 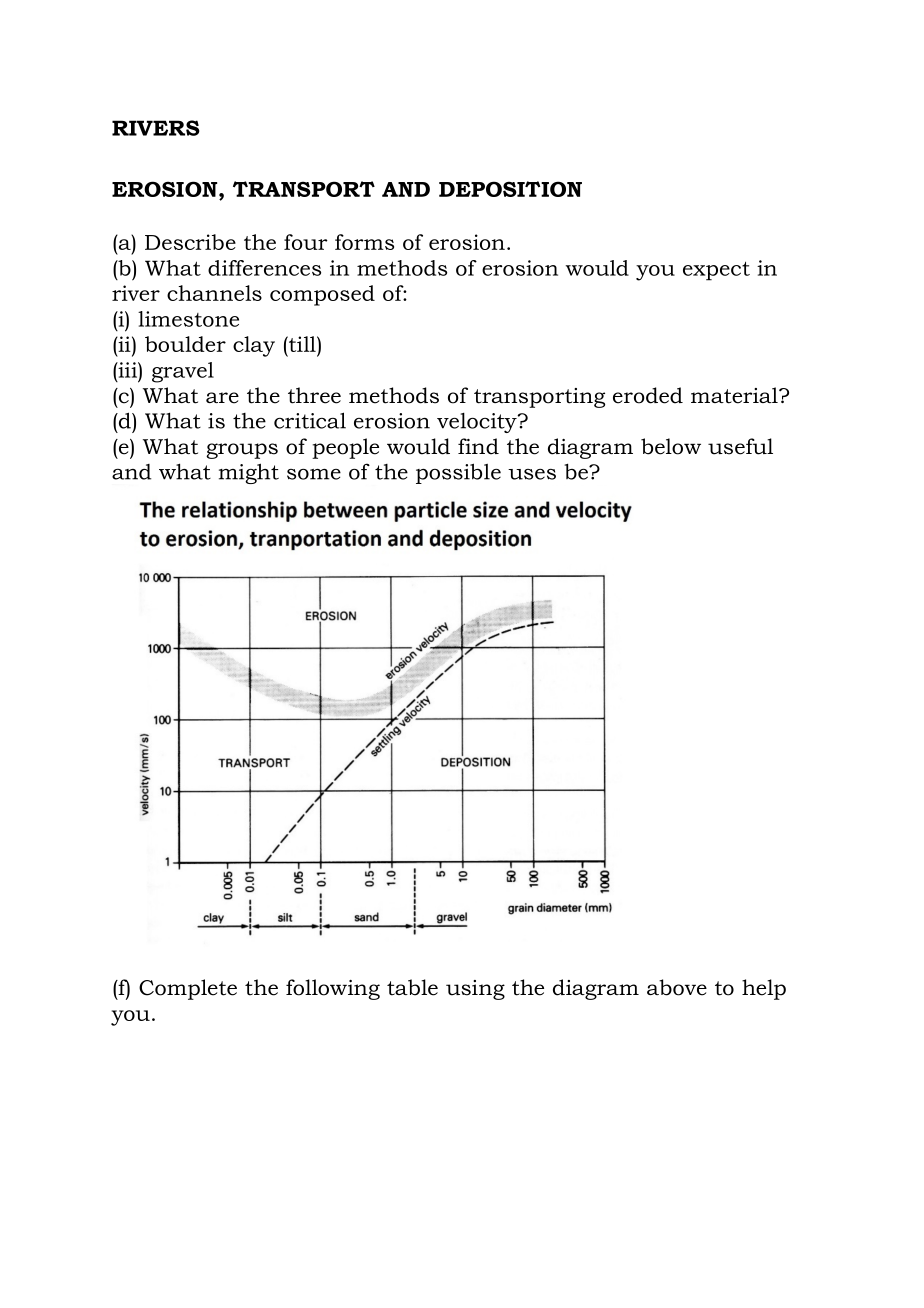 What do you see at coordinates (458, 473) in the image?
I see `possible` at bounding box center [458, 473].
